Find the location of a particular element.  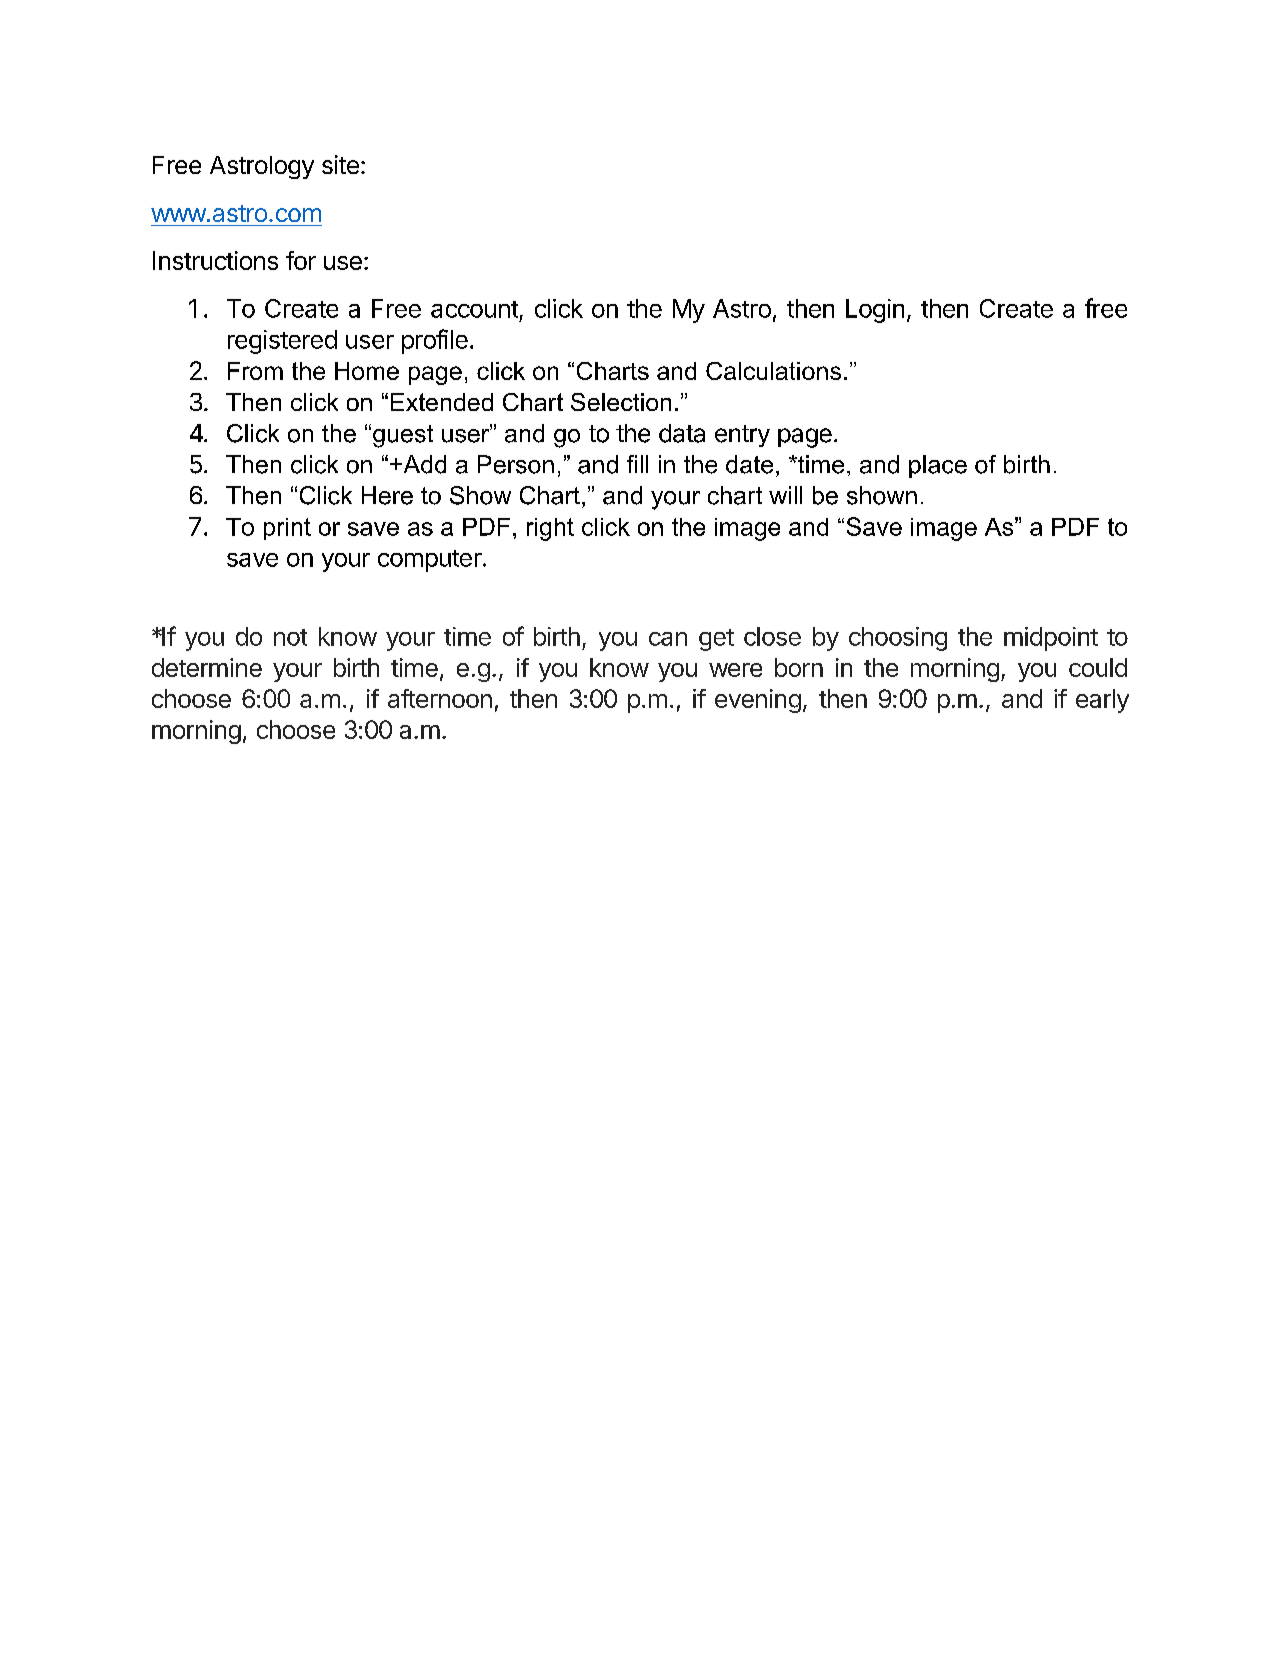

data is located at coordinates (682, 433).
